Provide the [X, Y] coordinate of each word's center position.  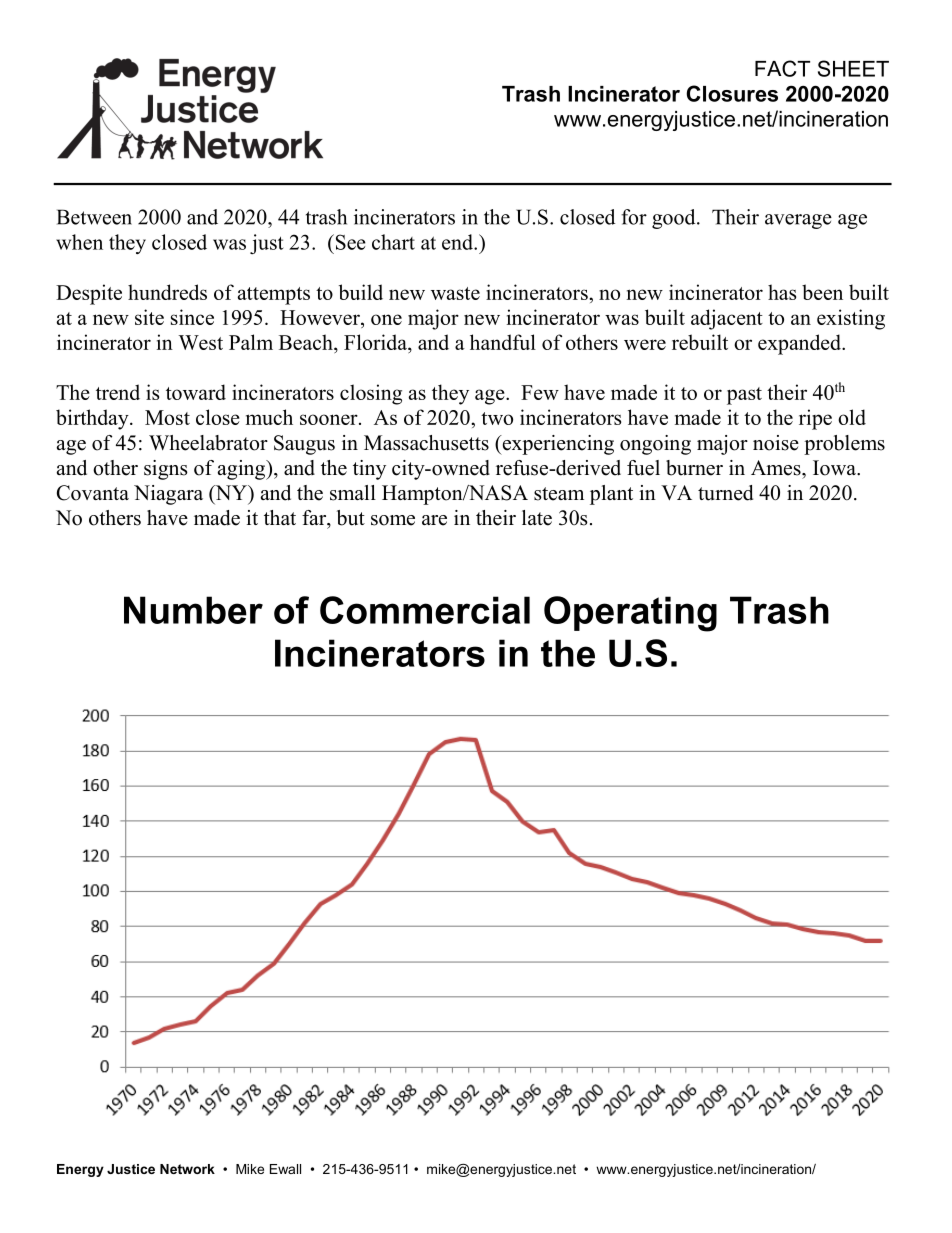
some [393, 520]
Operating [630, 614]
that [280, 517]
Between [94, 217]
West [200, 342]
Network [187, 1169]
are [434, 520]
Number [193, 610]
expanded [800, 344]
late [537, 518]
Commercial [425, 610]
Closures [732, 93]
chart [393, 242]
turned [725, 493]
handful [503, 342]
